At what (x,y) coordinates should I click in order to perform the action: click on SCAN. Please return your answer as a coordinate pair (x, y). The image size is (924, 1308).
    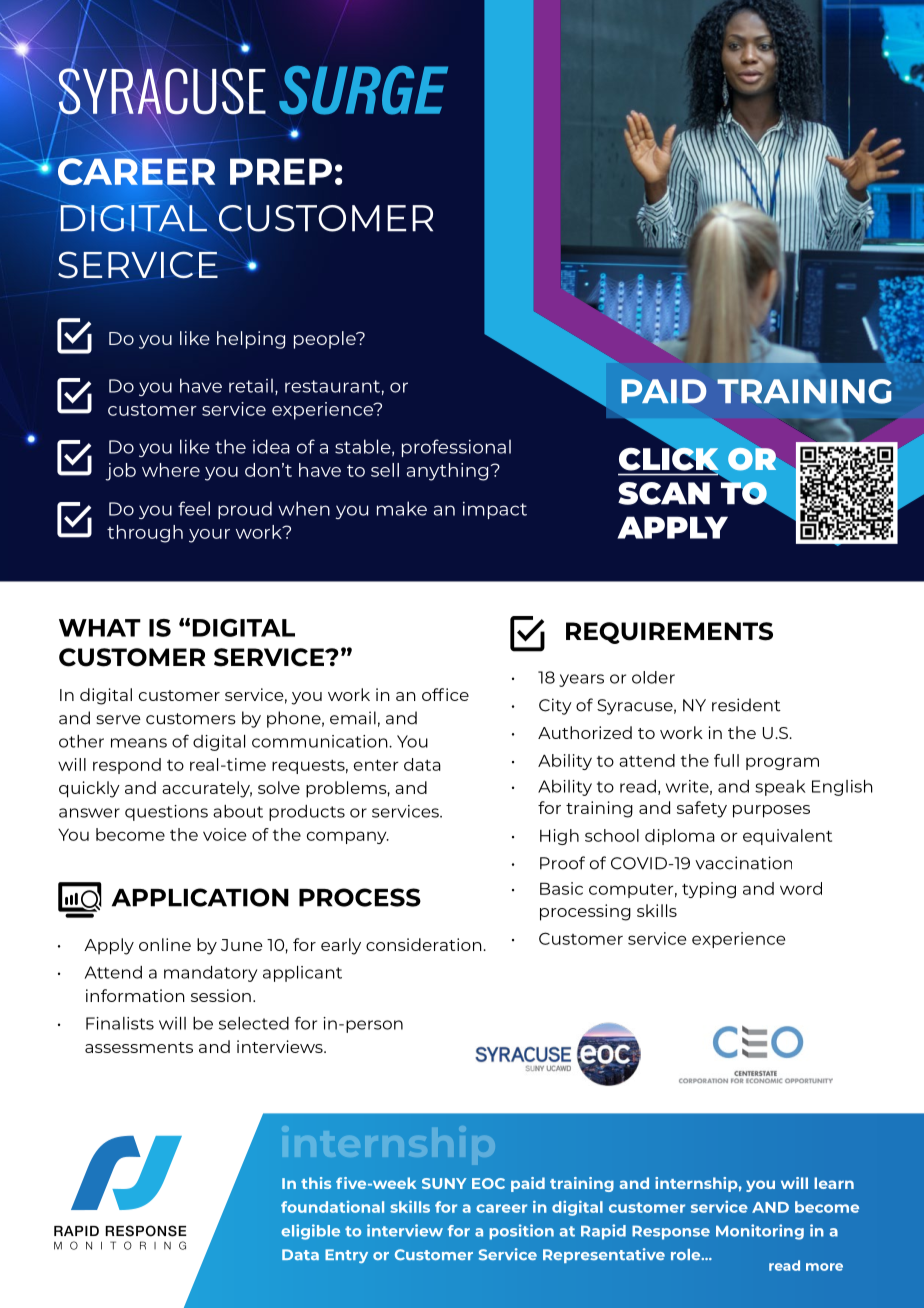
    Looking at the image, I should click on (664, 493).
